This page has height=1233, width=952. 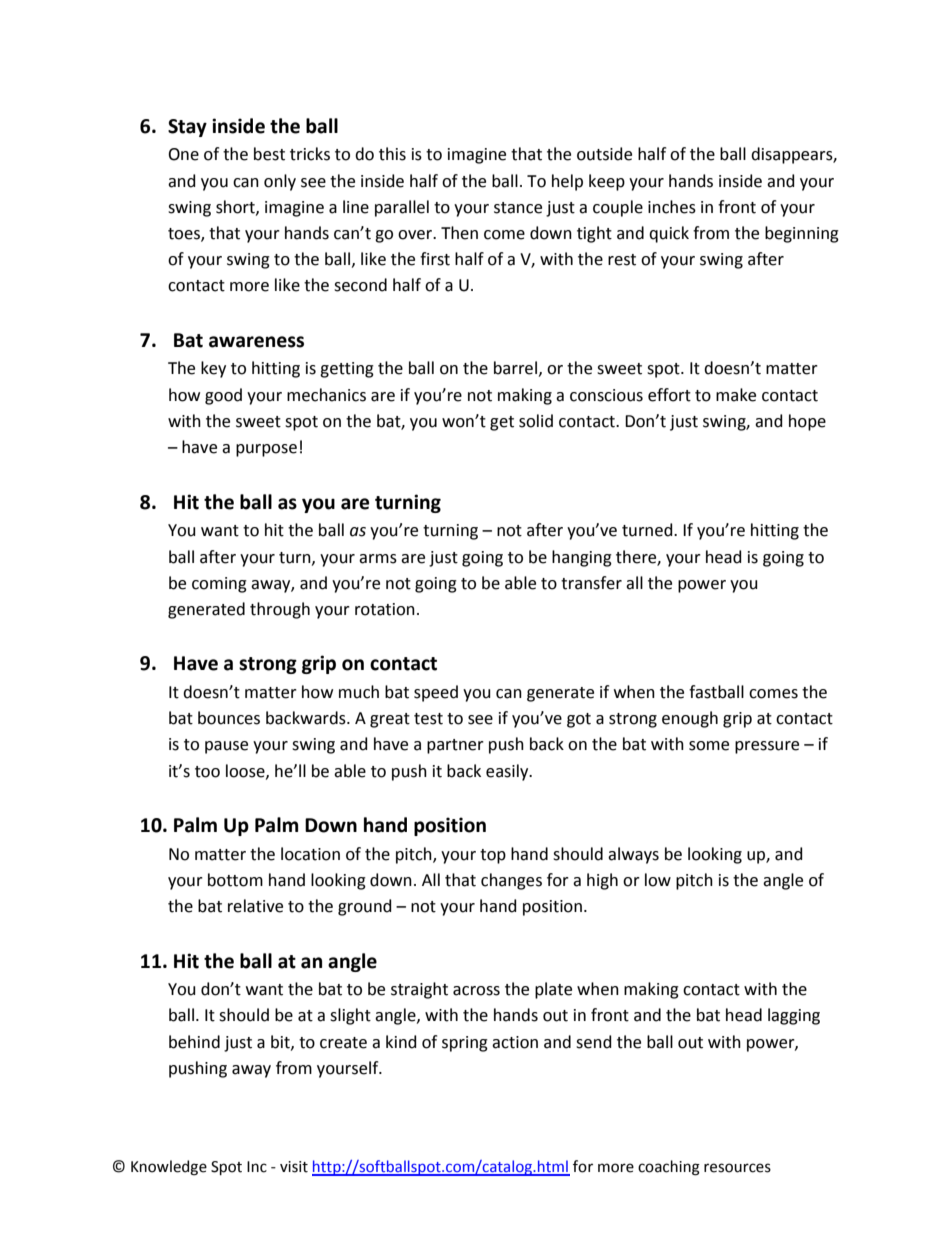 I want to click on speed, so click(x=436, y=693).
